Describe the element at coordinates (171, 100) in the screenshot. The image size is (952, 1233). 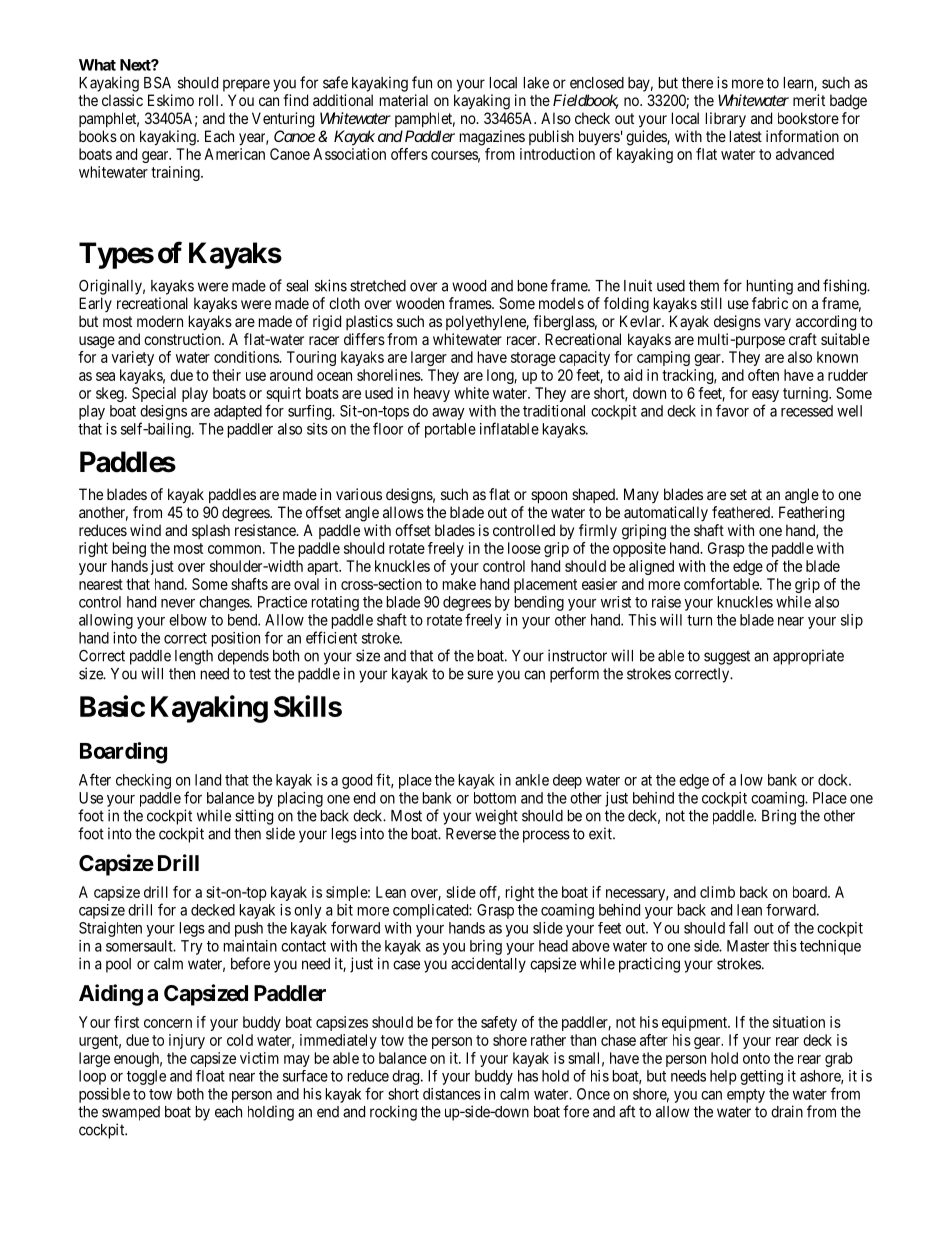
I see `Eskimo` at that location.
